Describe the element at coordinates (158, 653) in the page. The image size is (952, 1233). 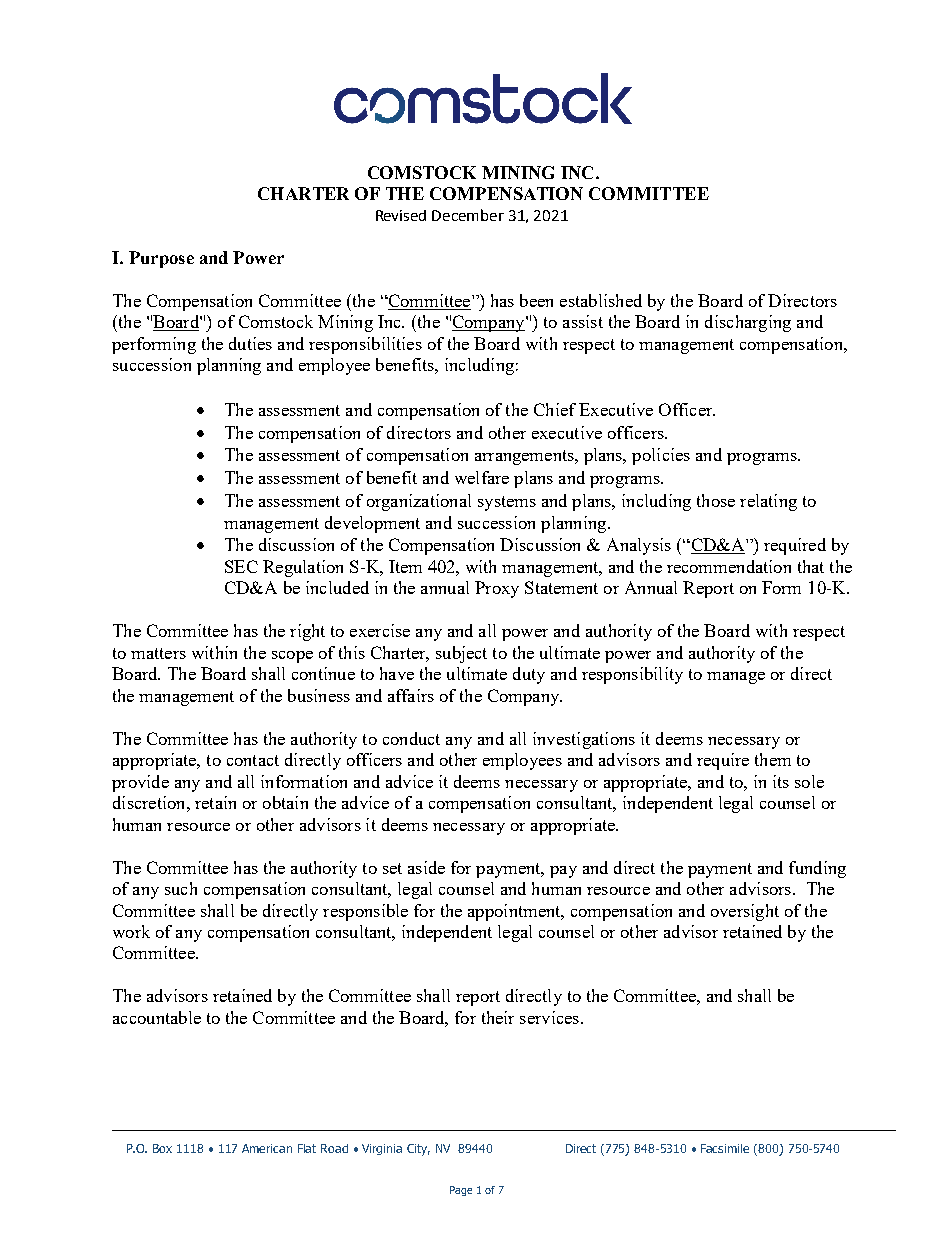
I see `matters` at that location.
